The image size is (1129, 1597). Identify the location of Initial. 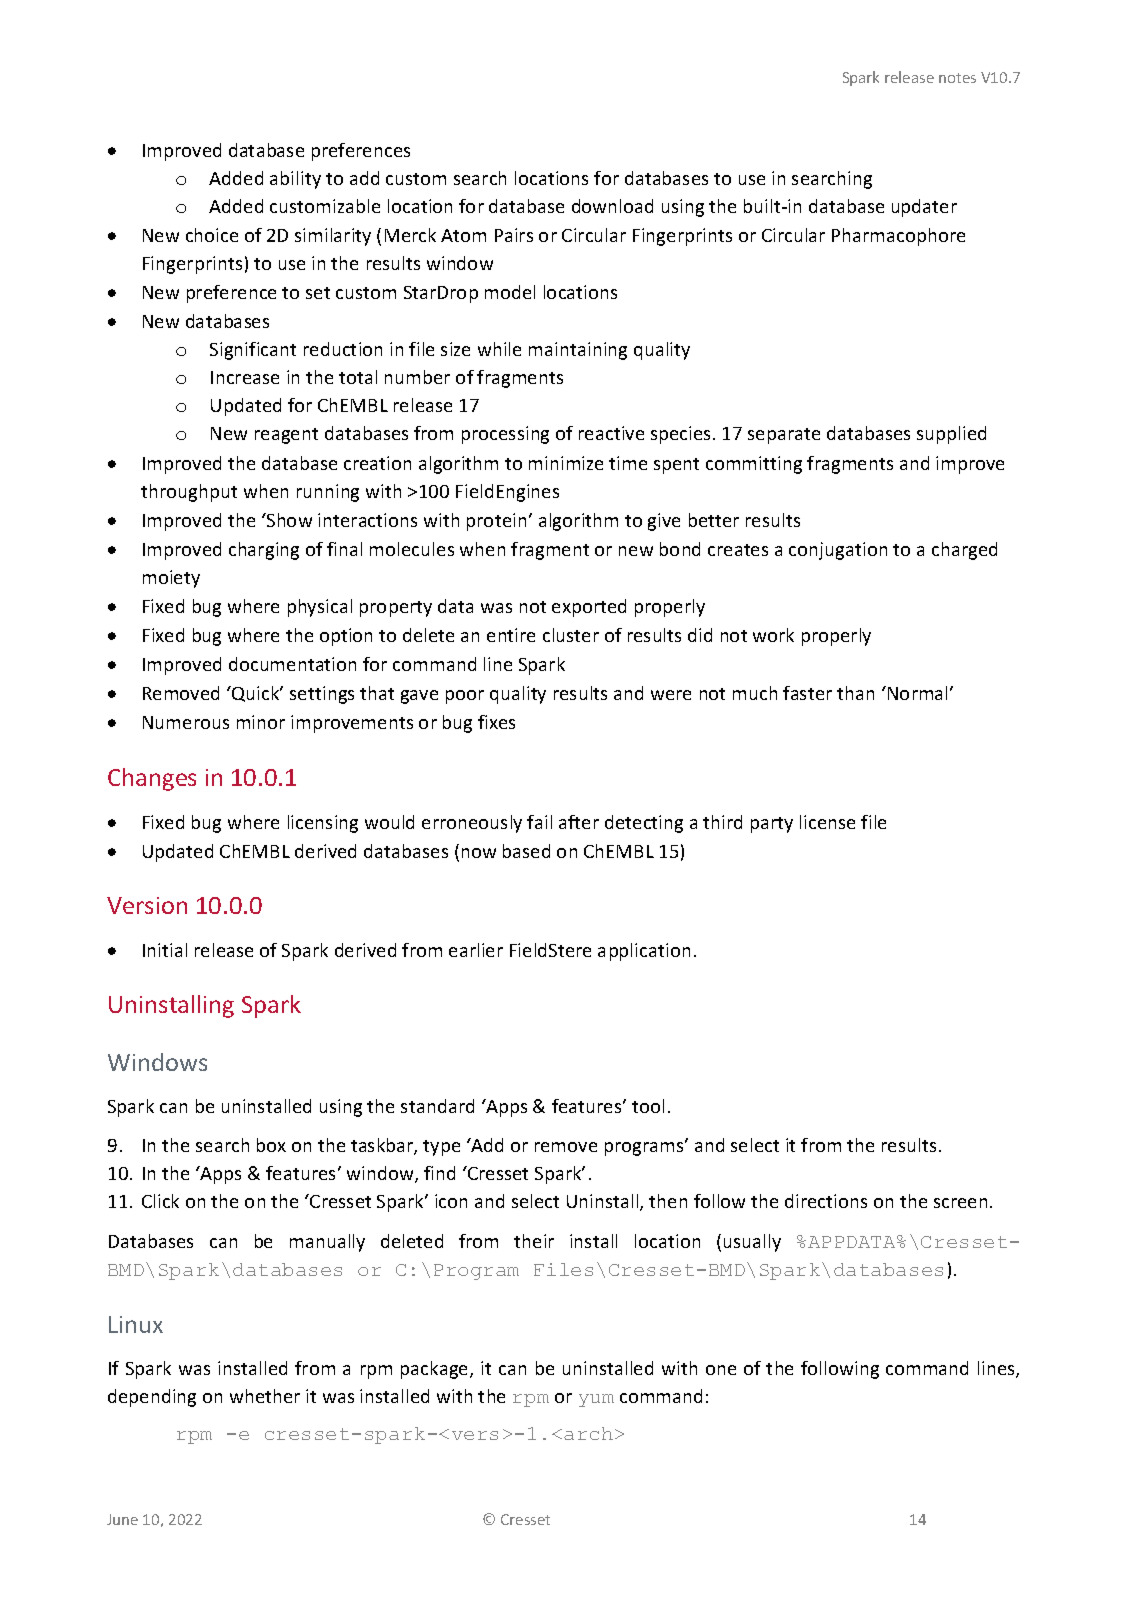
(165, 950).
